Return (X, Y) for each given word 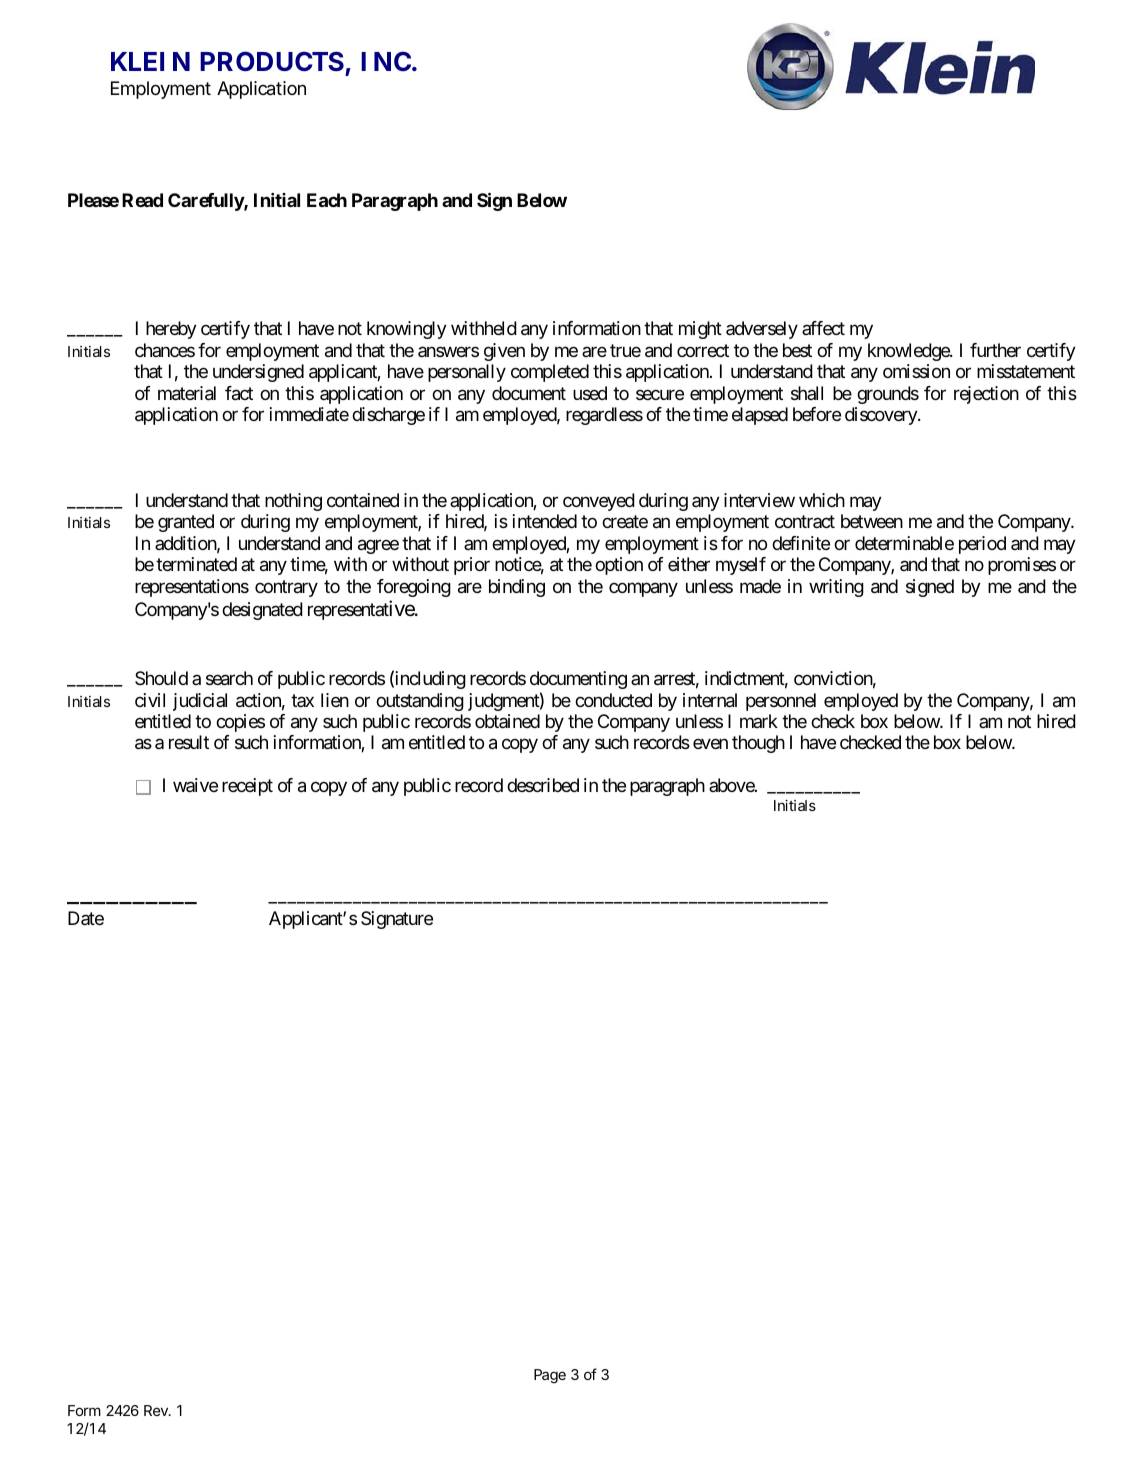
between (872, 521)
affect (823, 328)
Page (550, 1376)
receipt (247, 787)
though (758, 744)
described (543, 785)
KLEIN (150, 61)
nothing (293, 502)
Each (327, 200)
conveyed (599, 502)
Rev (157, 1410)
